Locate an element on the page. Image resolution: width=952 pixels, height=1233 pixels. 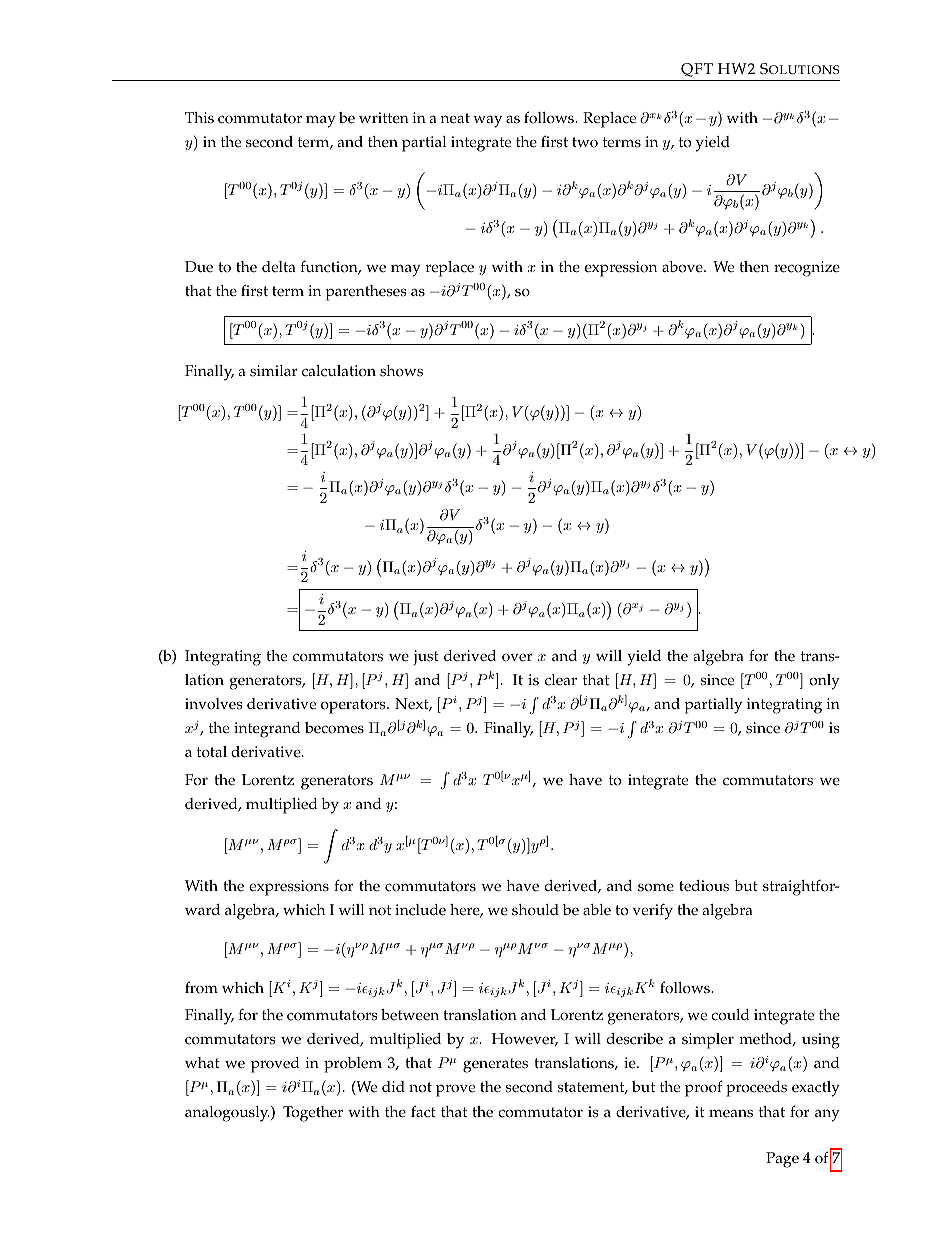
This is located at coordinates (199, 118).
